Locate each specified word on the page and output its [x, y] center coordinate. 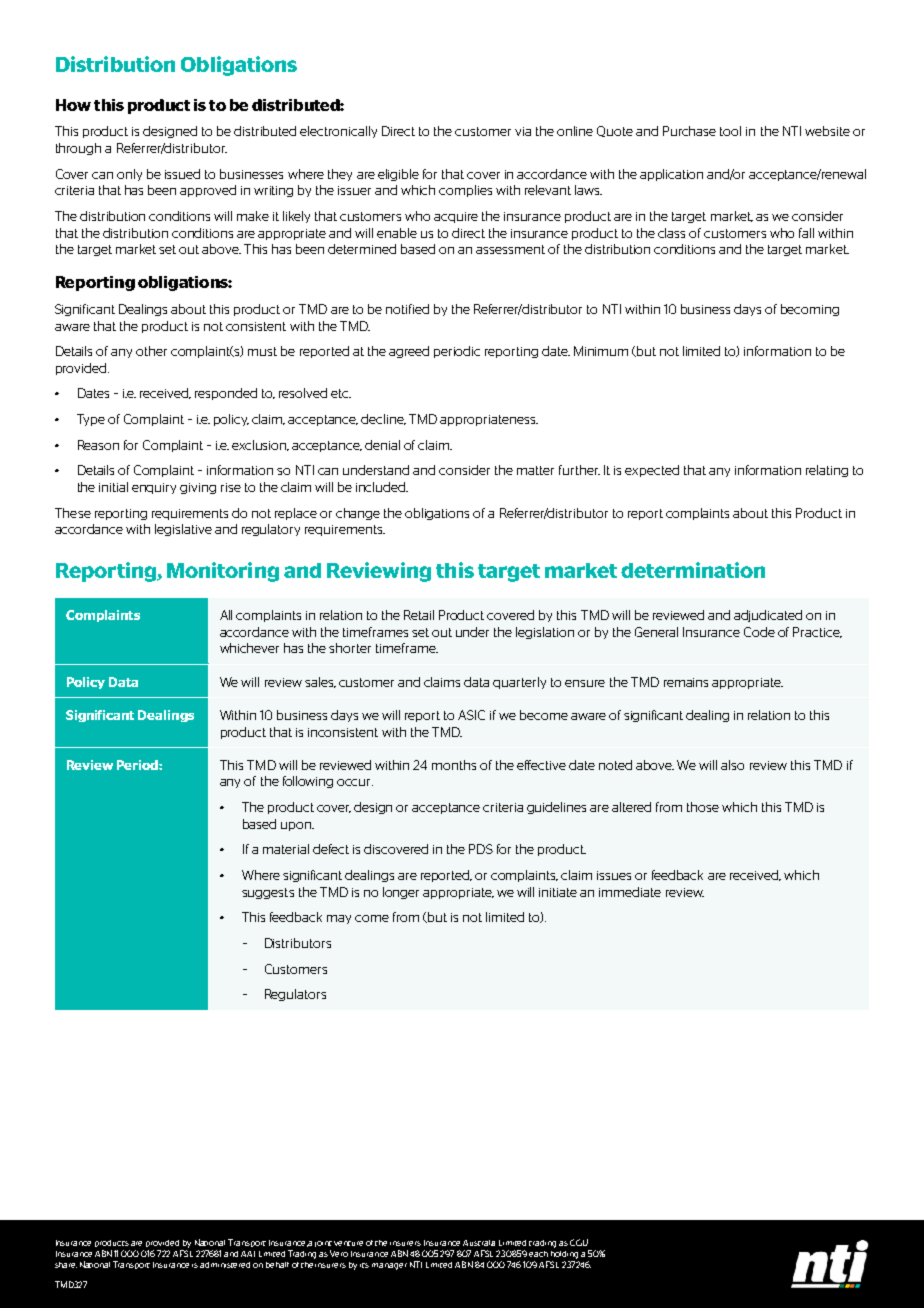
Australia [479, 1243]
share [66, 1265]
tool [730, 131]
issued [182, 174]
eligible [398, 175]
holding [564, 1255]
